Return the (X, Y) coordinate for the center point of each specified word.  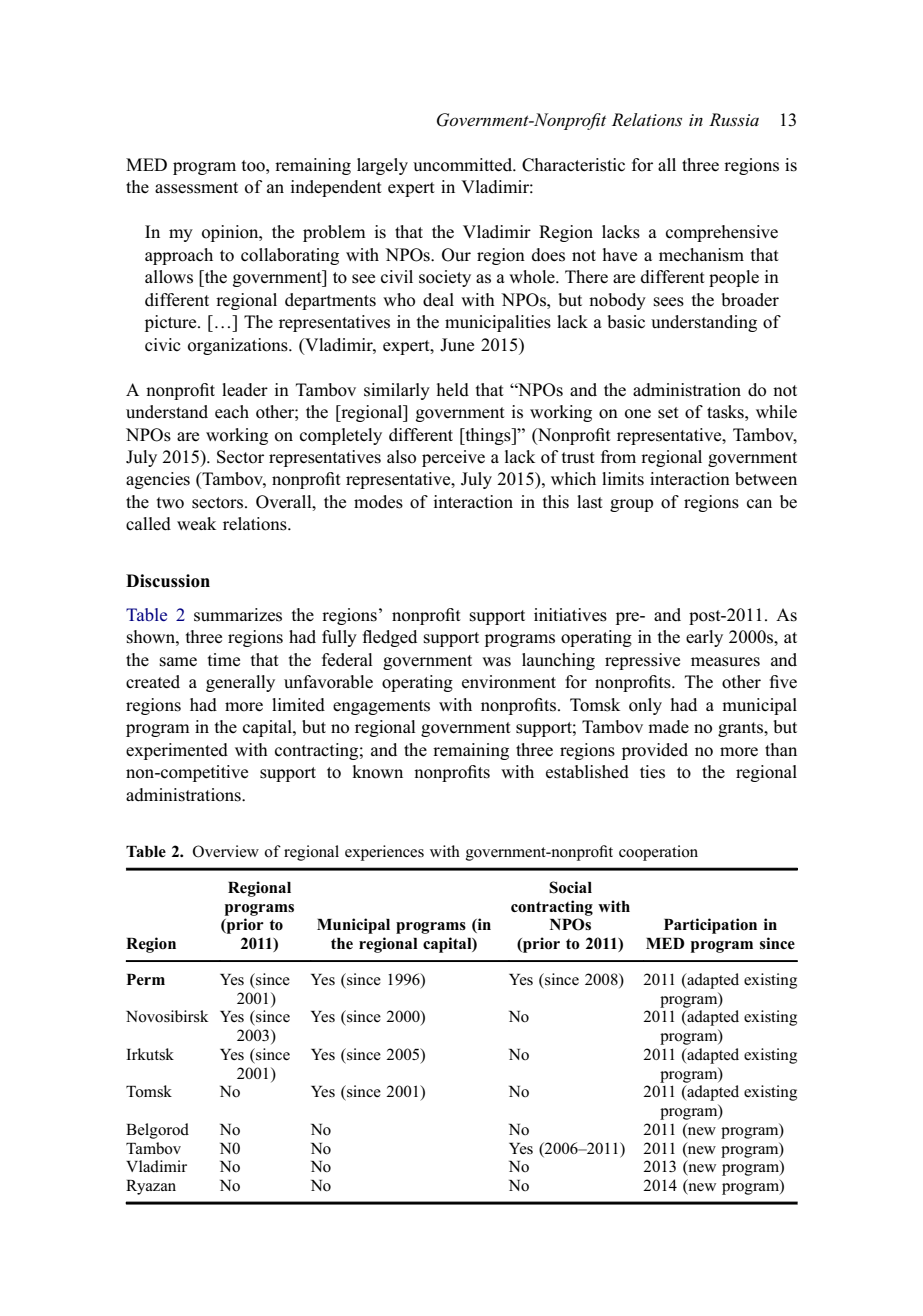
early (704, 638)
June (457, 345)
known (377, 772)
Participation (710, 926)
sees (669, 302)
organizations (239, 346)
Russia (734, 119)
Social (570, 887)
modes (378, 502)
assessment (196, 188)
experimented (177, 751)
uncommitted (464, 165)
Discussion (168, 581)
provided (655, 751)
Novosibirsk (167, 1016)
